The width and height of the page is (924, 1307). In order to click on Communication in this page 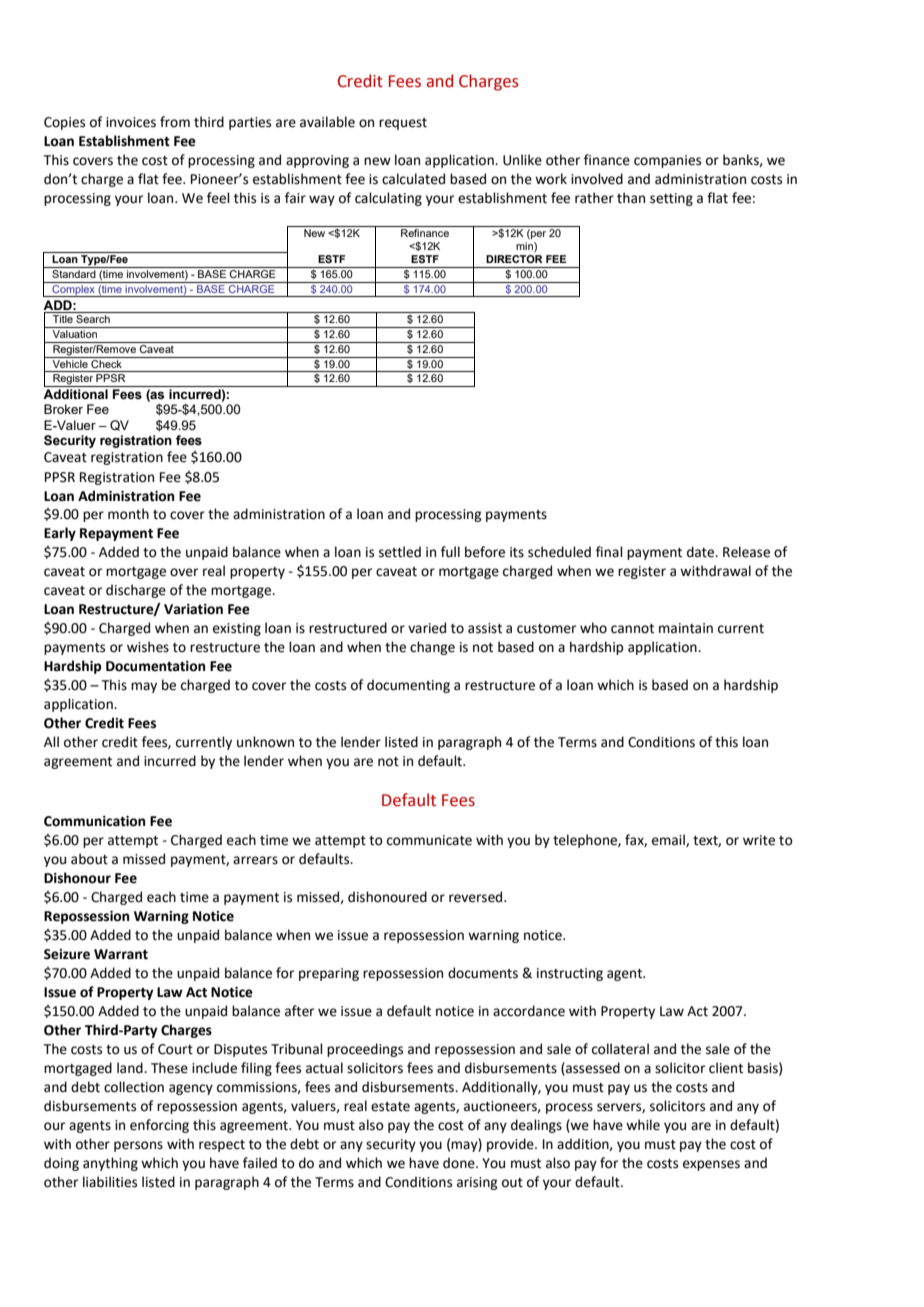, I will do `click(94, 821)`.
